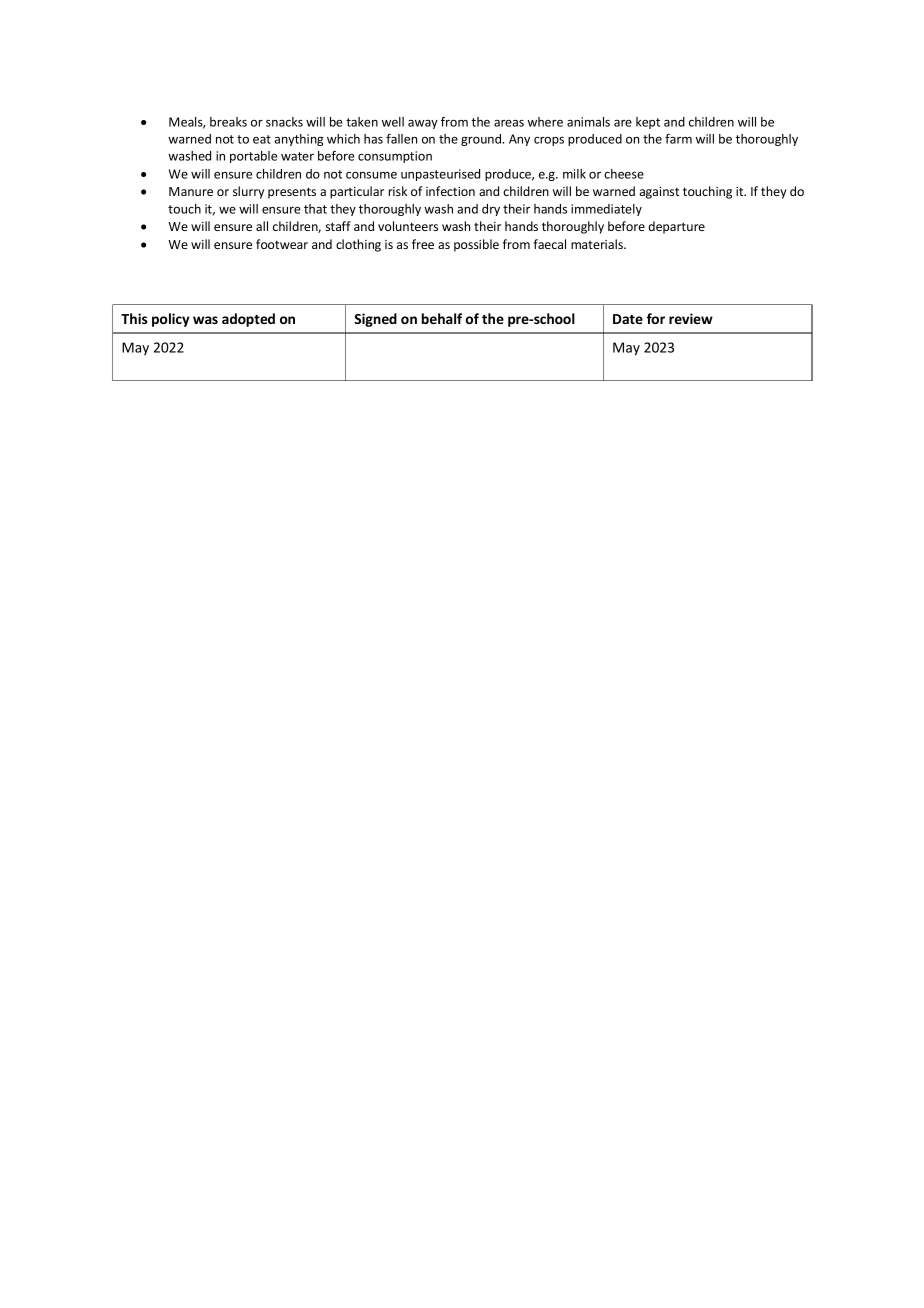  What do you see at coordinates (315, 209) in the screenshot?
I see `that` at bounding box center [315, 209].
